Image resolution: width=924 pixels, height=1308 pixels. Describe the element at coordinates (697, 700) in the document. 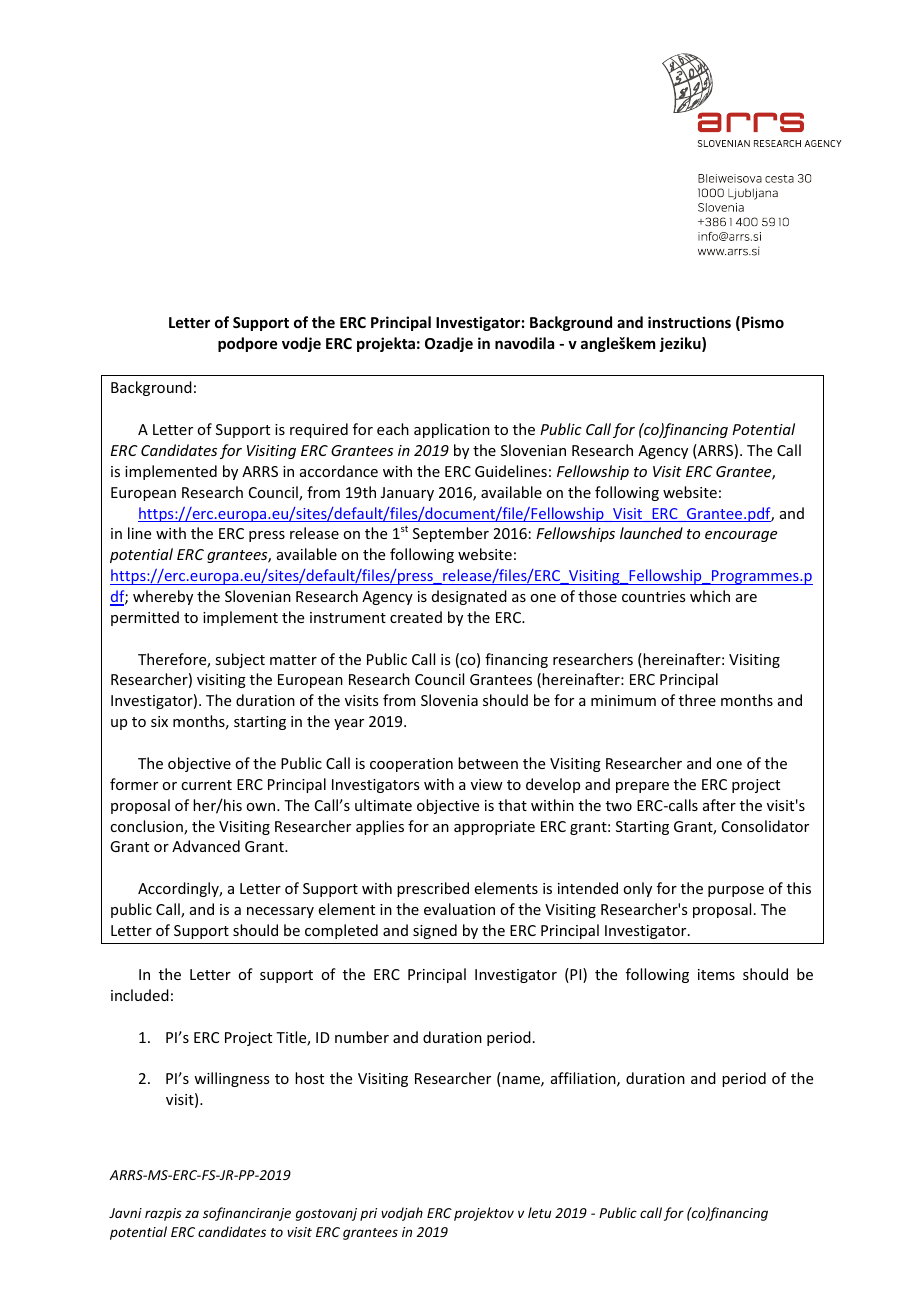

I see `three` at that location.
